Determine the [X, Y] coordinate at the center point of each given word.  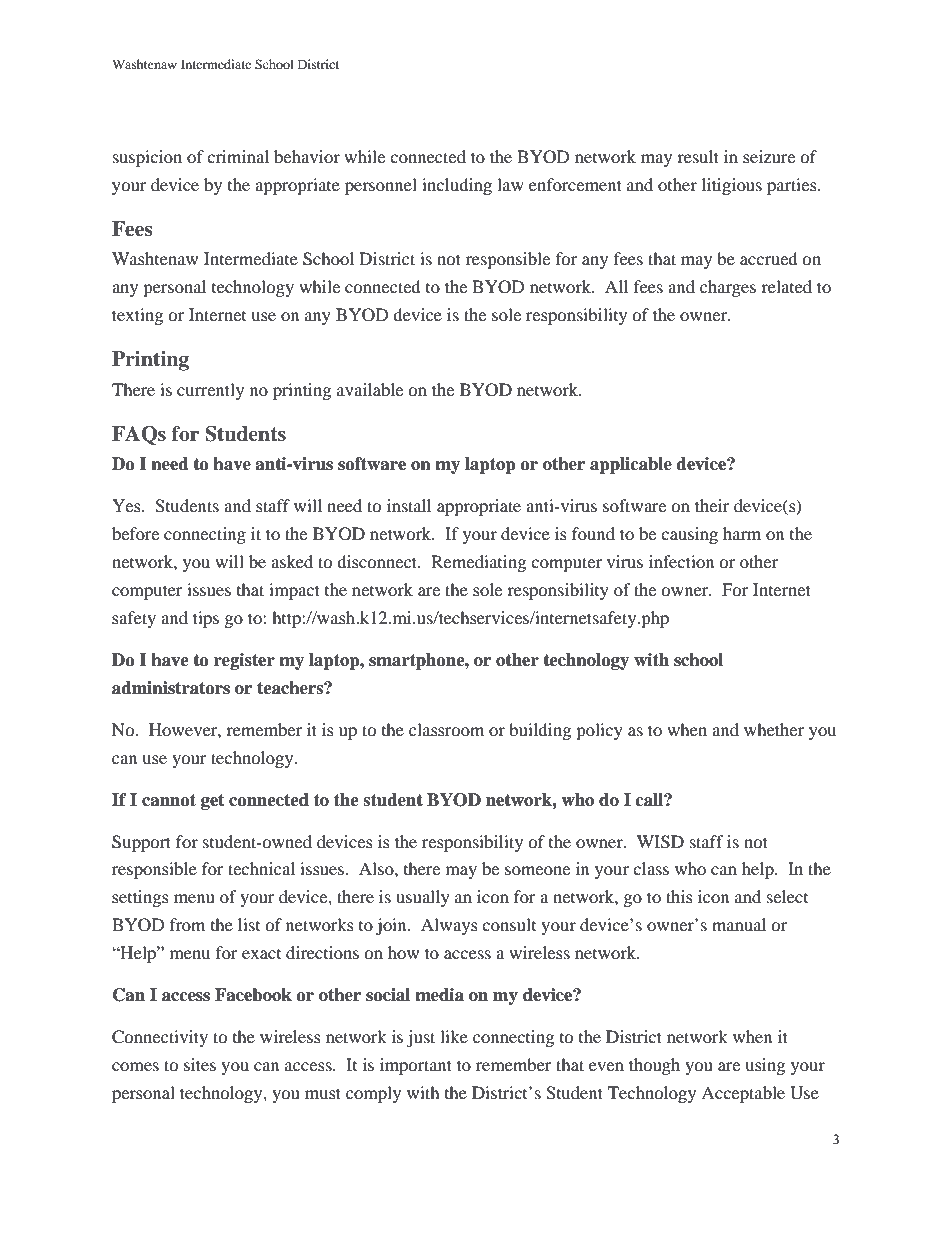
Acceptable [743, 1094]
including [457, 186]
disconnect [378, 561]
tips [206, 619]
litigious [732, 186]
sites [200, 1064]
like [454, 1036]
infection [681, 561]
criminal [238, 156]
